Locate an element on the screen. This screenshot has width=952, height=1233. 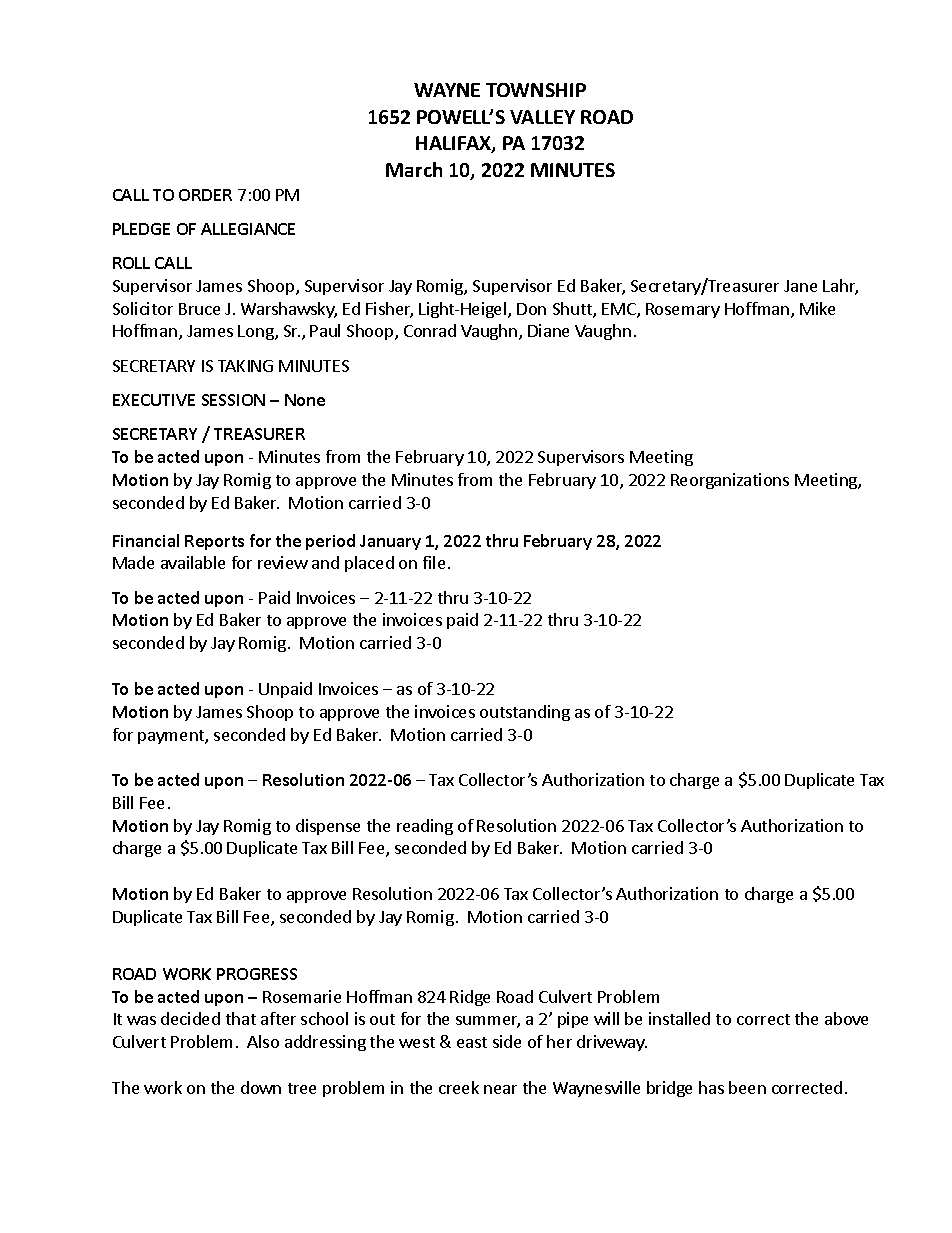
TAKING is located at coordinates (245, 366).
